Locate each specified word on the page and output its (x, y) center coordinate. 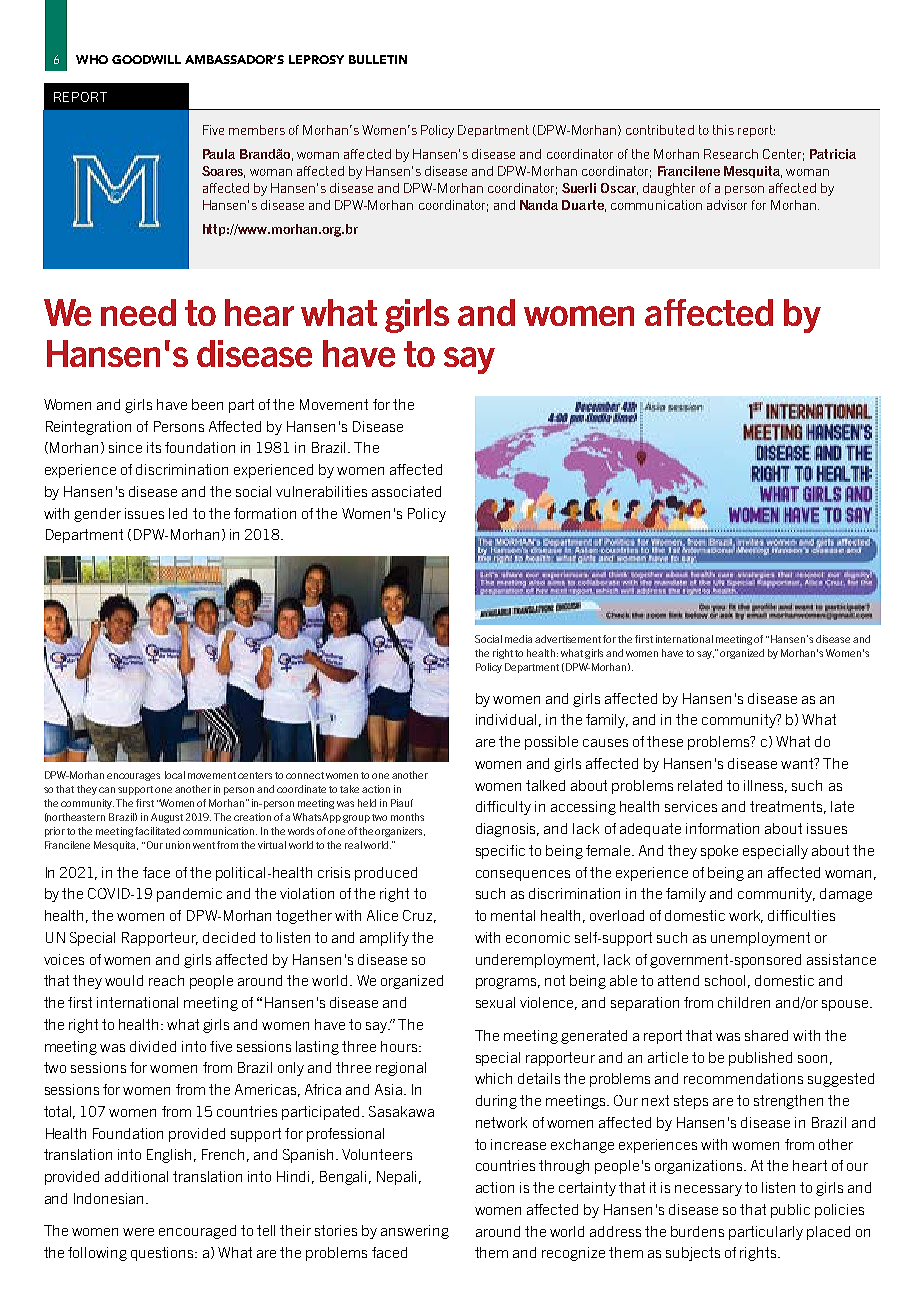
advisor (727, 205)
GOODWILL (146, 59)
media (518, 639)
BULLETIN (378, 59)
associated (406, 491)
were (138, 1232)
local (175, 775)
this (723, 130)
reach (166, 980)
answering (415, 1232)
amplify (384, 939)
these (665, 741)
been (207, 404)
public (790, 1211)
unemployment (760, 939)
